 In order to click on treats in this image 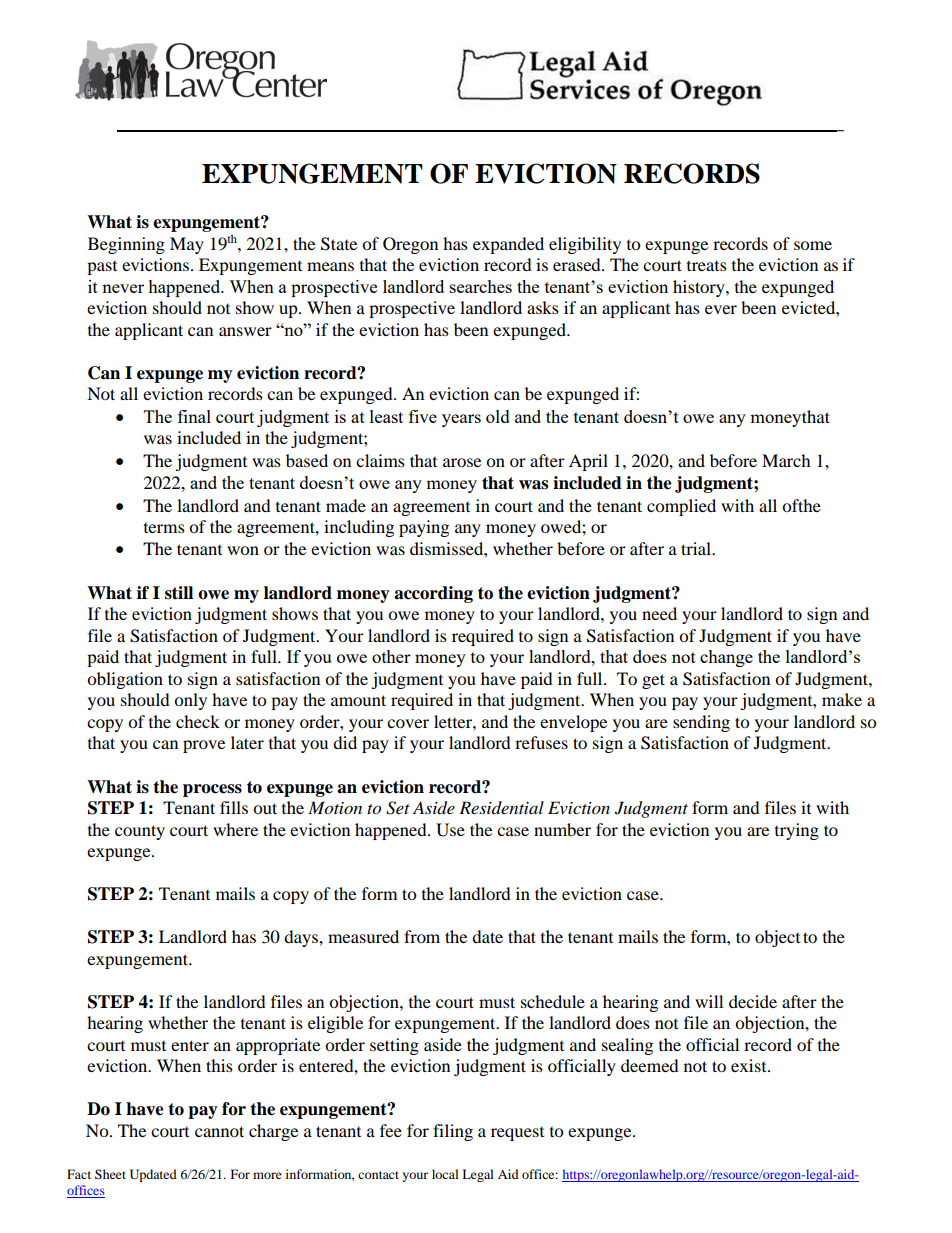, I will do `click(707, 266)`.
